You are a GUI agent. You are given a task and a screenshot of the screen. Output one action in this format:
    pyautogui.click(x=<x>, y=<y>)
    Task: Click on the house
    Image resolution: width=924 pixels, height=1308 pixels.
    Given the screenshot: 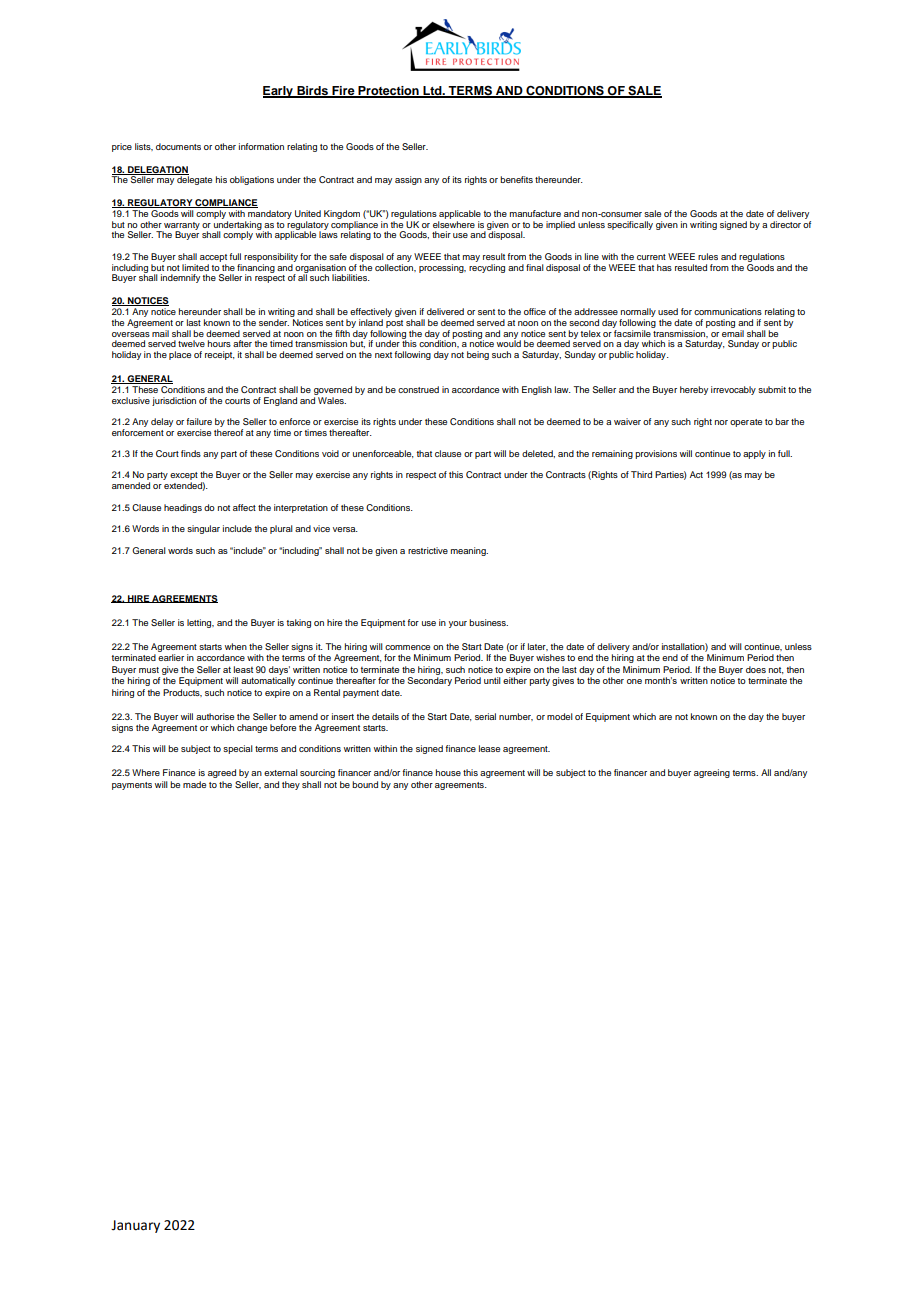 What is the action you would take?
    pyautogui.click(x=448, y=772)
